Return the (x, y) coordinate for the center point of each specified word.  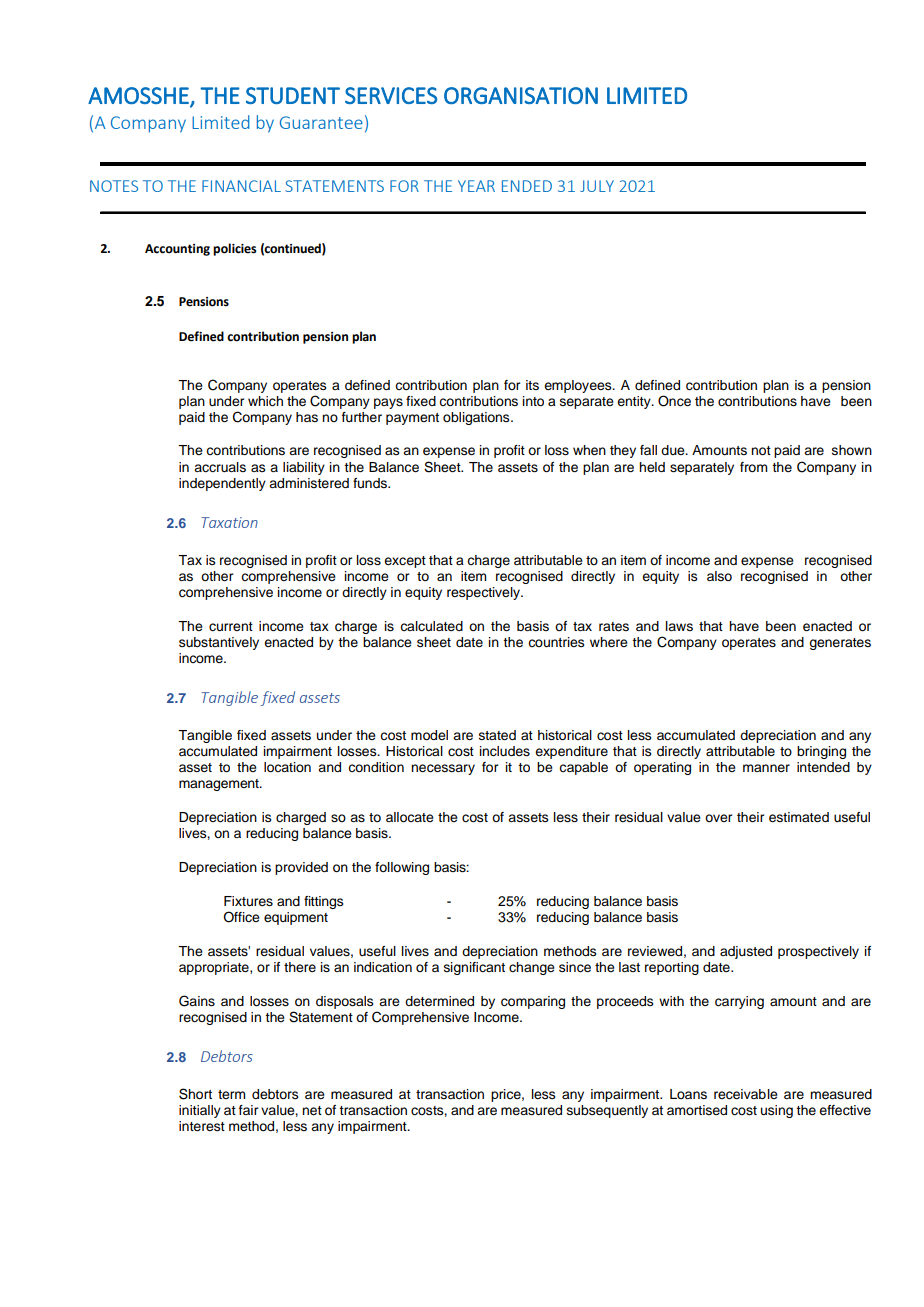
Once (674, 401)
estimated (799, 817)
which (265, 401)
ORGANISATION (521, 95)
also (719, 576)
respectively (484, 593)
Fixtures (248, 901)
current (231, 627)
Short (195, 1094)
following (402, 868)
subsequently (607, 1111)
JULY (597, 186)
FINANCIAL (241, 186)
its (532, 385)
